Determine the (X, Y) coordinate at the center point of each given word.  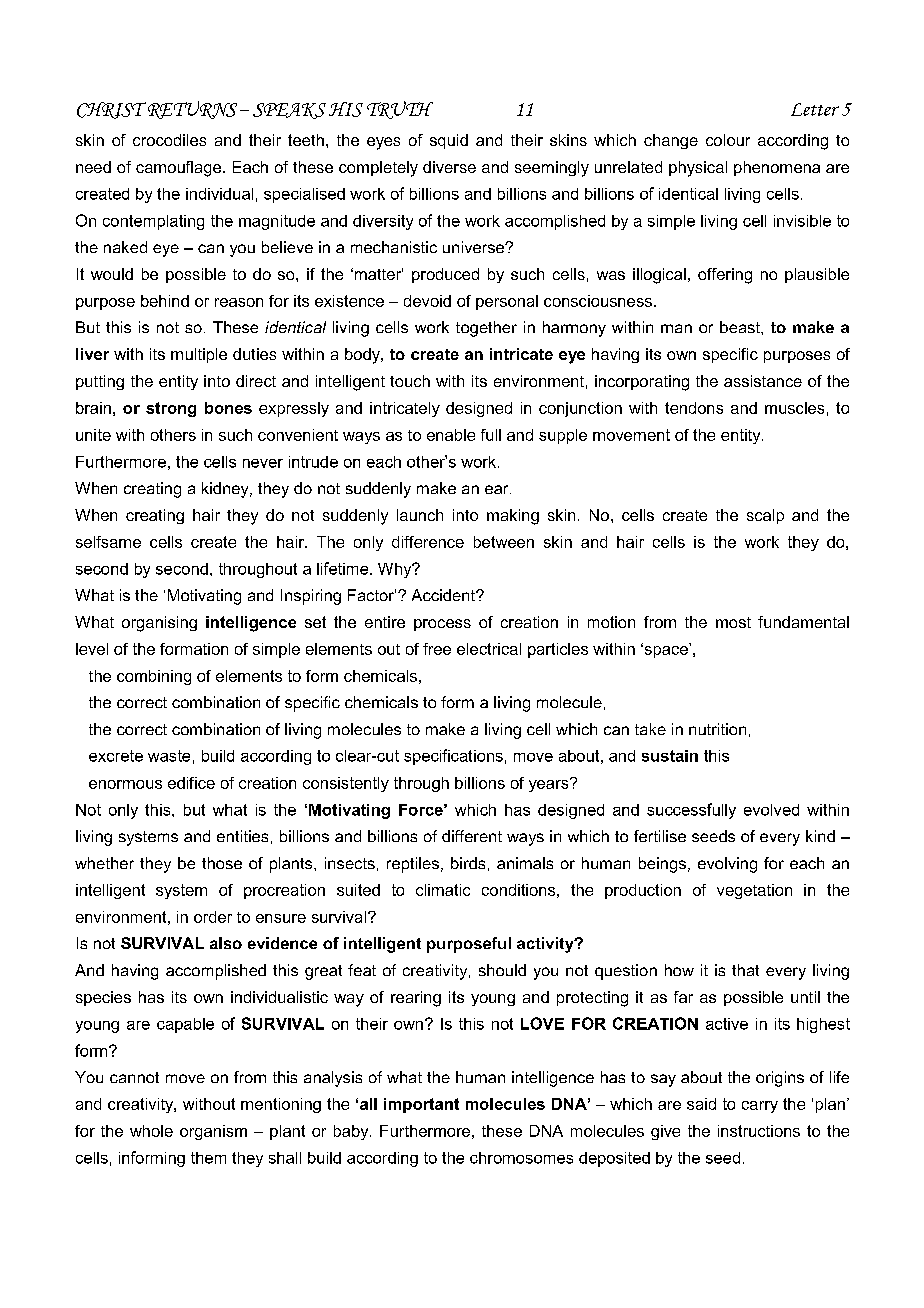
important (421, 1105)
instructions (759, 1131)
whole (151, 1131)
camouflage (180, 169)
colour (728, 140)
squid (449, 141)
